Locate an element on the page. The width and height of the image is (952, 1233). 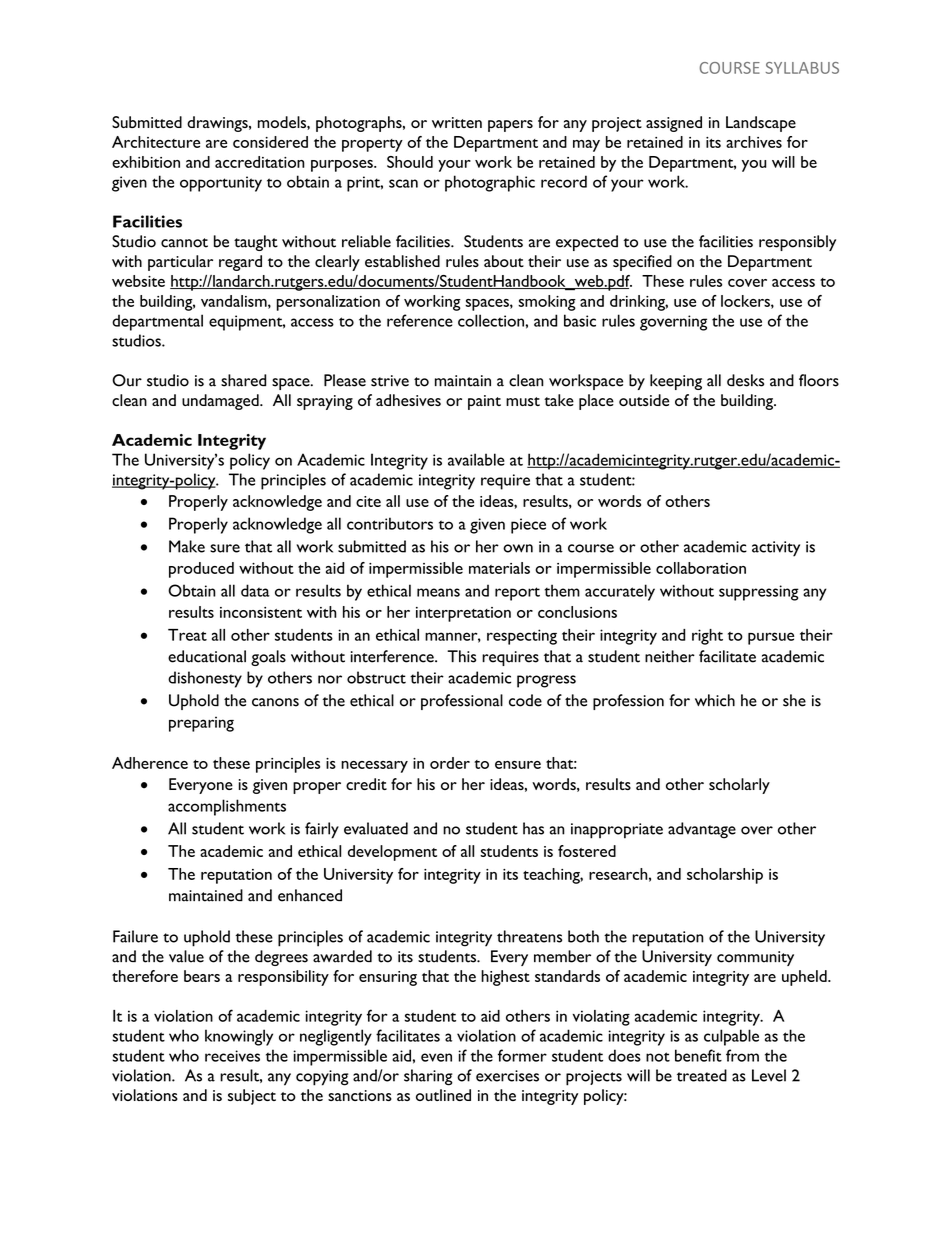
exercises is located at coordinates (507, 1076).
